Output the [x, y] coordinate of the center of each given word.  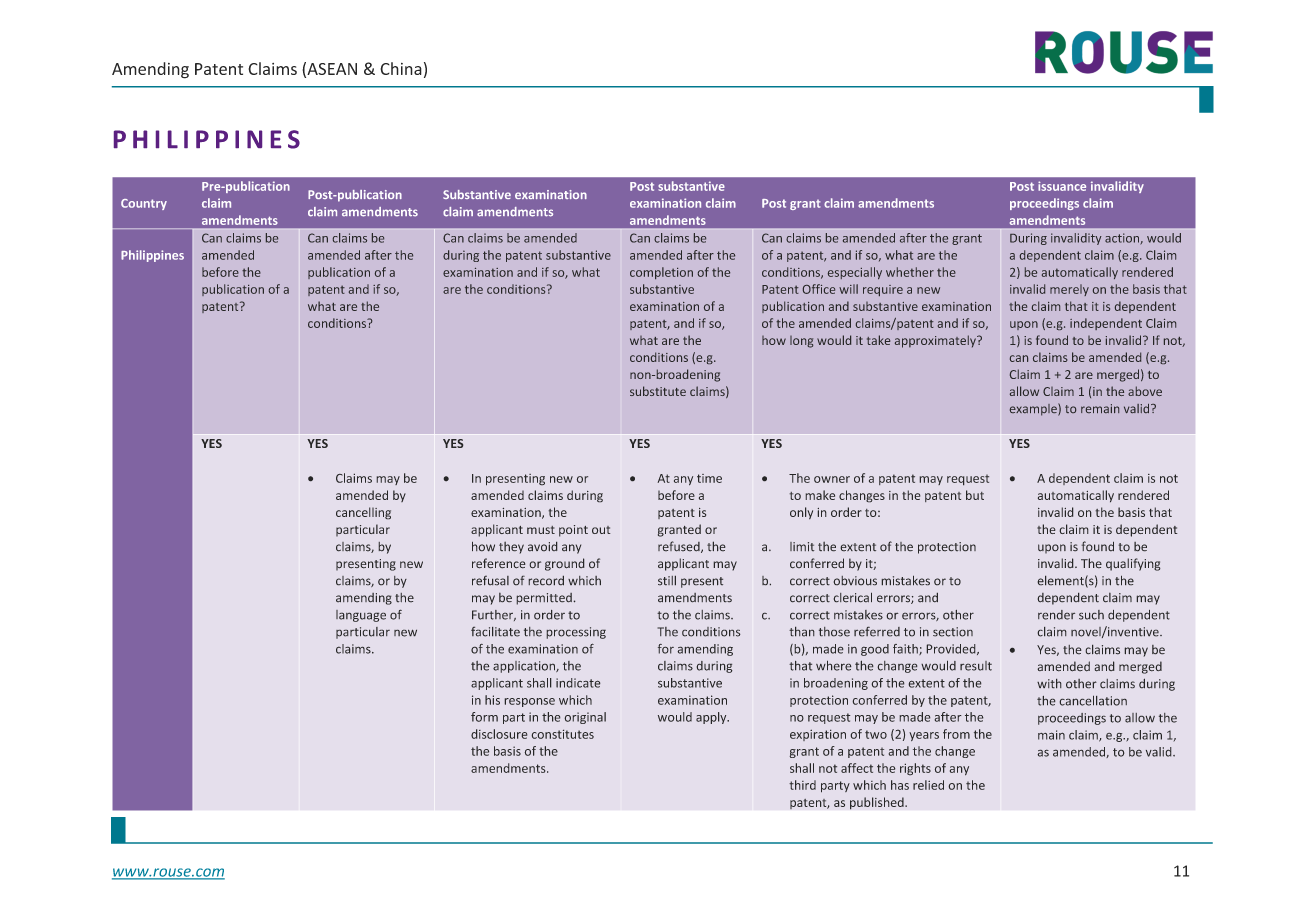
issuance [1062, 186]
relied [928, 785]
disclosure [499, 734]
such [1091, 615]
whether [910, 272]
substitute [658, 391]
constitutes [563, 734]
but [975, 495]
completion [661, 273]
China [401, 68]
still [667, 580]
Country [144, 204]
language [361, 616]
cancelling [363, 513]
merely [1069, 290]
